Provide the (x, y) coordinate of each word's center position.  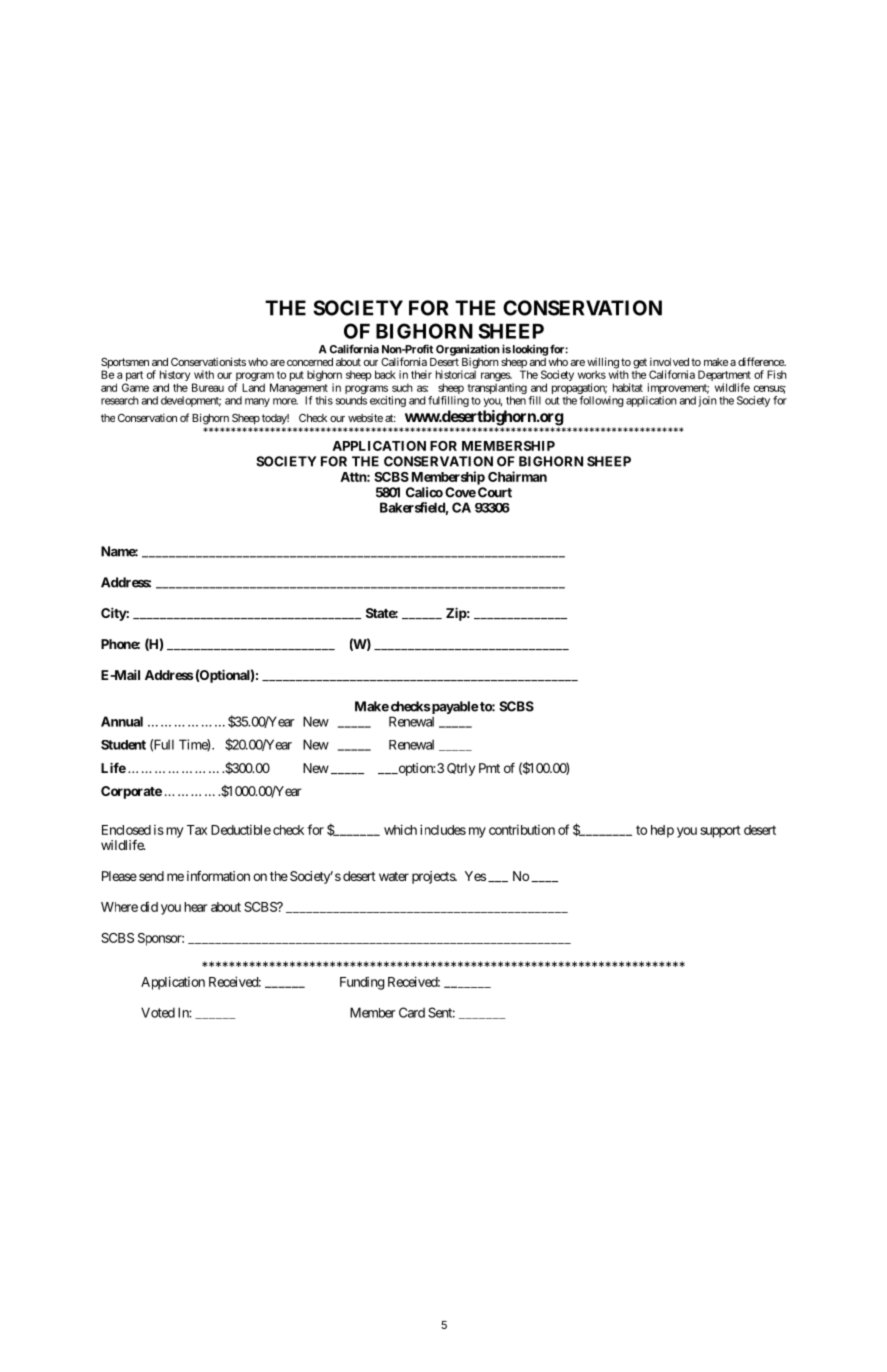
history (175, 377)
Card (412, 1012)
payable (455, 707)
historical (456, 374)
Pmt (489, 768)
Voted (158, 1012)
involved (669, 361)
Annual (122, 721)
